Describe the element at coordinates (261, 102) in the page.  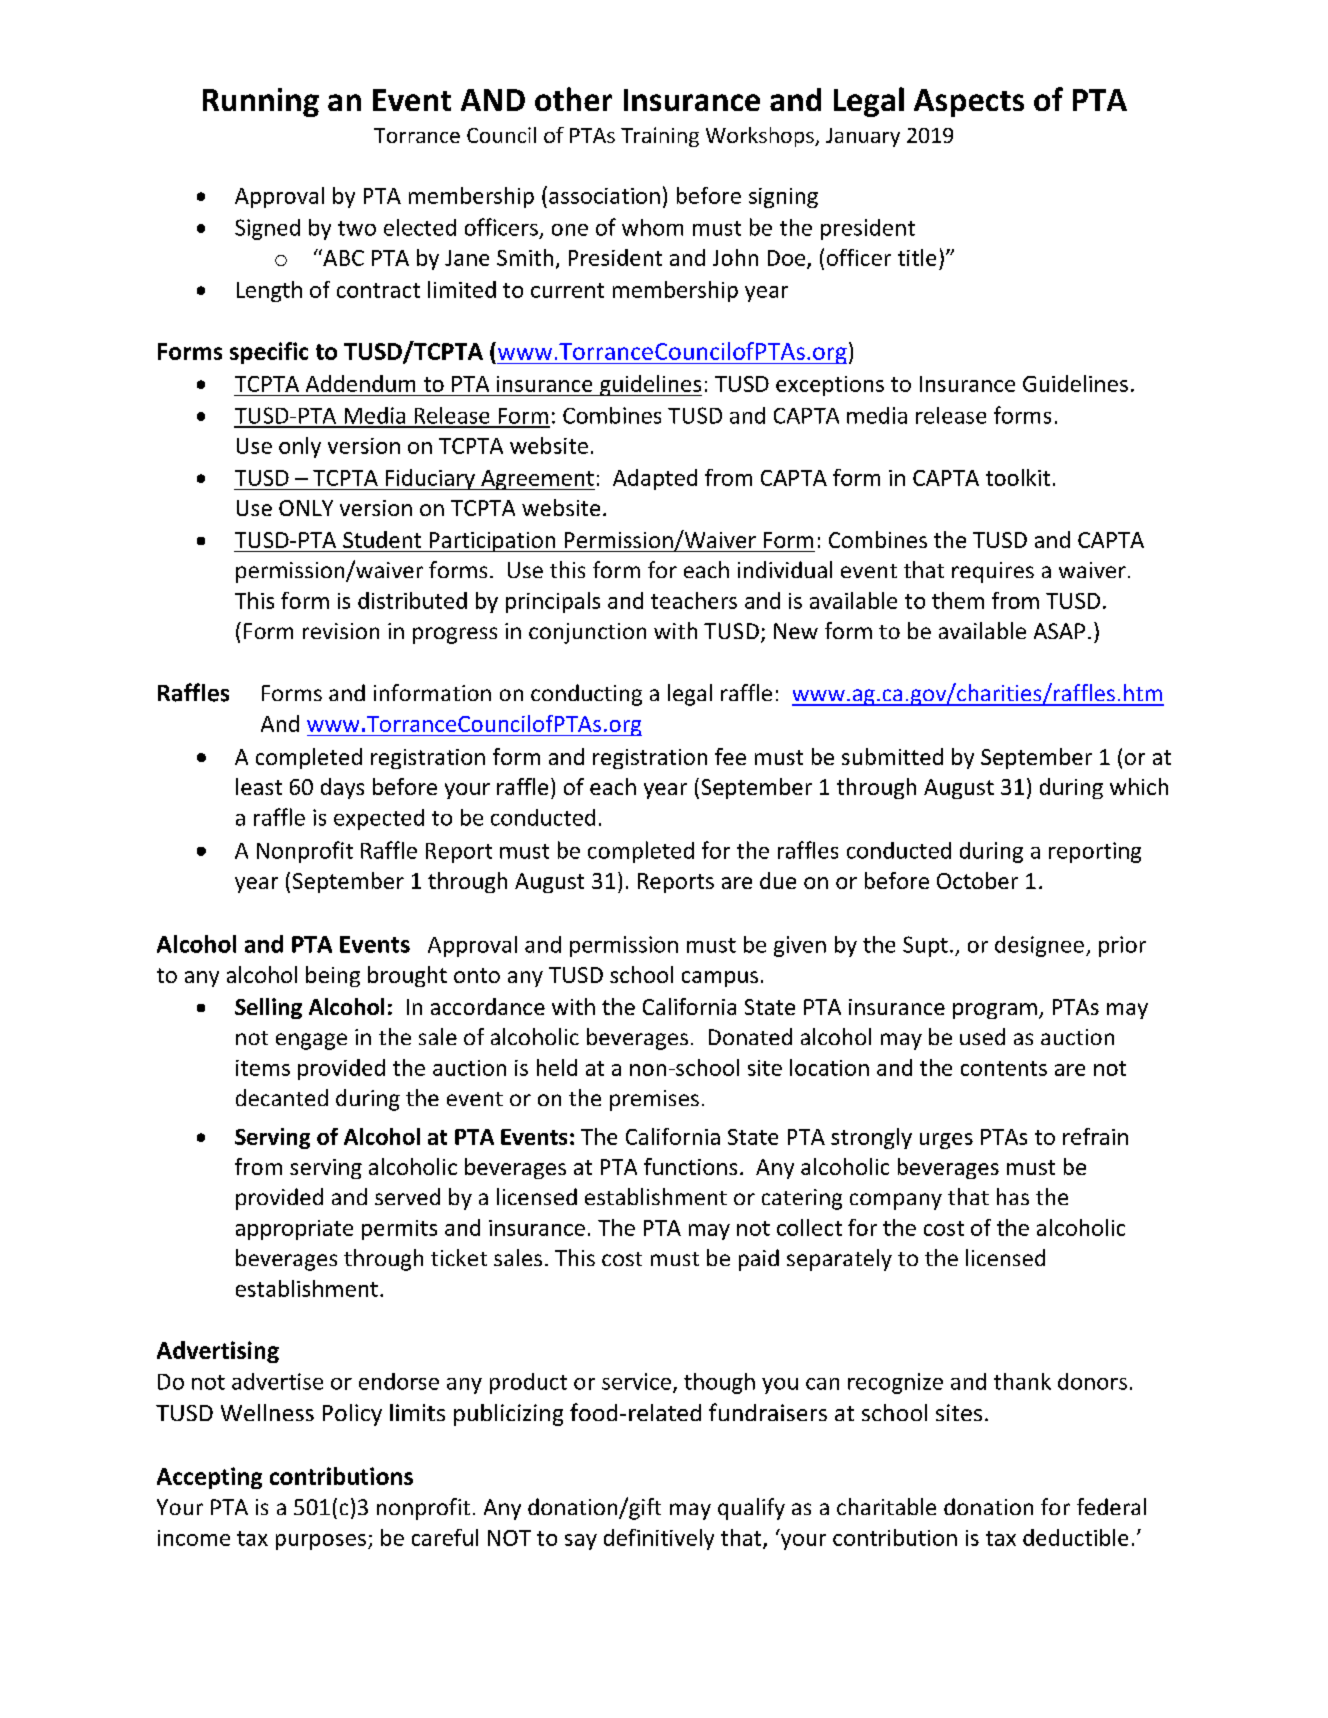
I see `Running` at that location.
